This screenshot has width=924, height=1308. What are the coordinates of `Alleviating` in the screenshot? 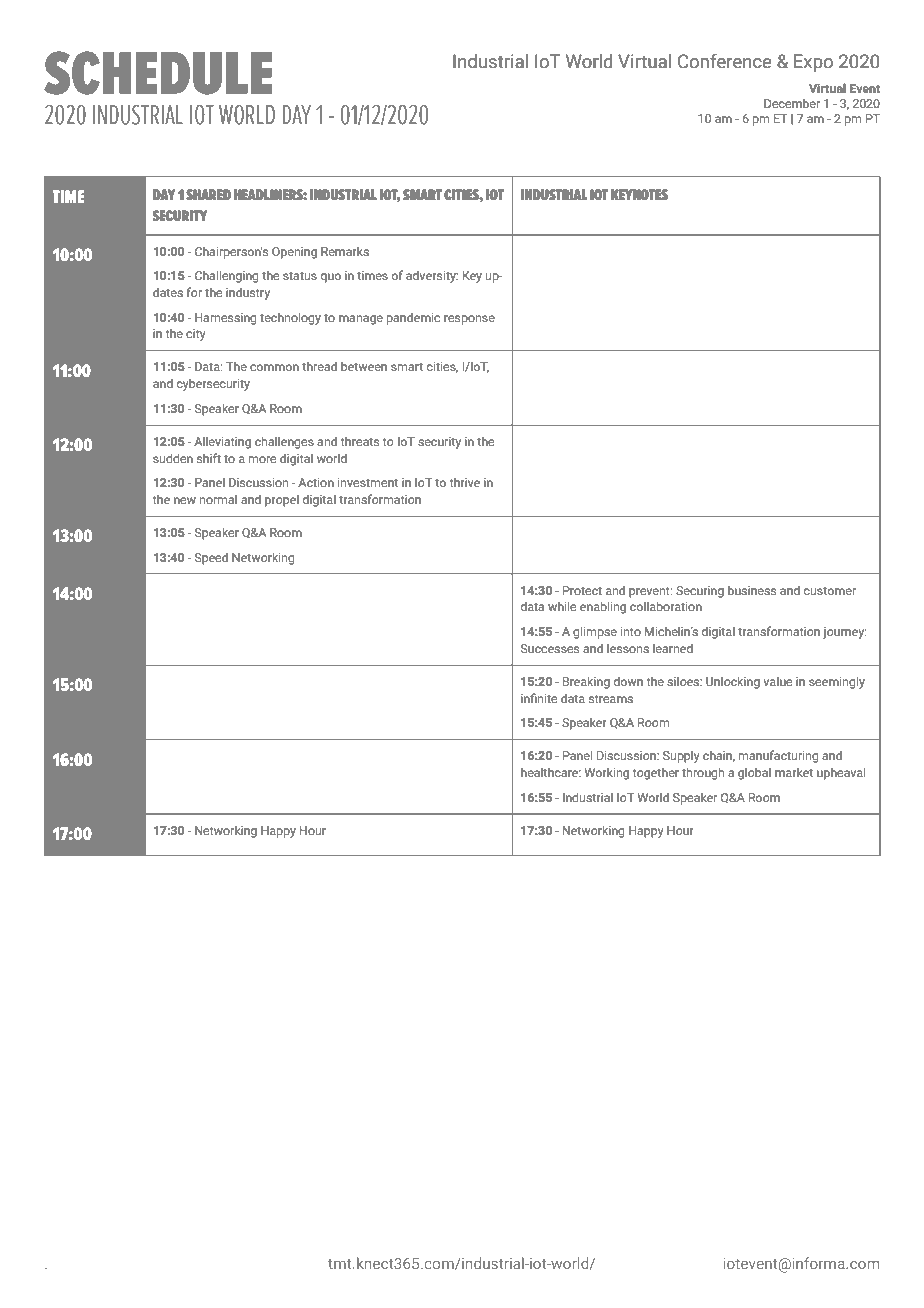 It's located at (222, 442).
